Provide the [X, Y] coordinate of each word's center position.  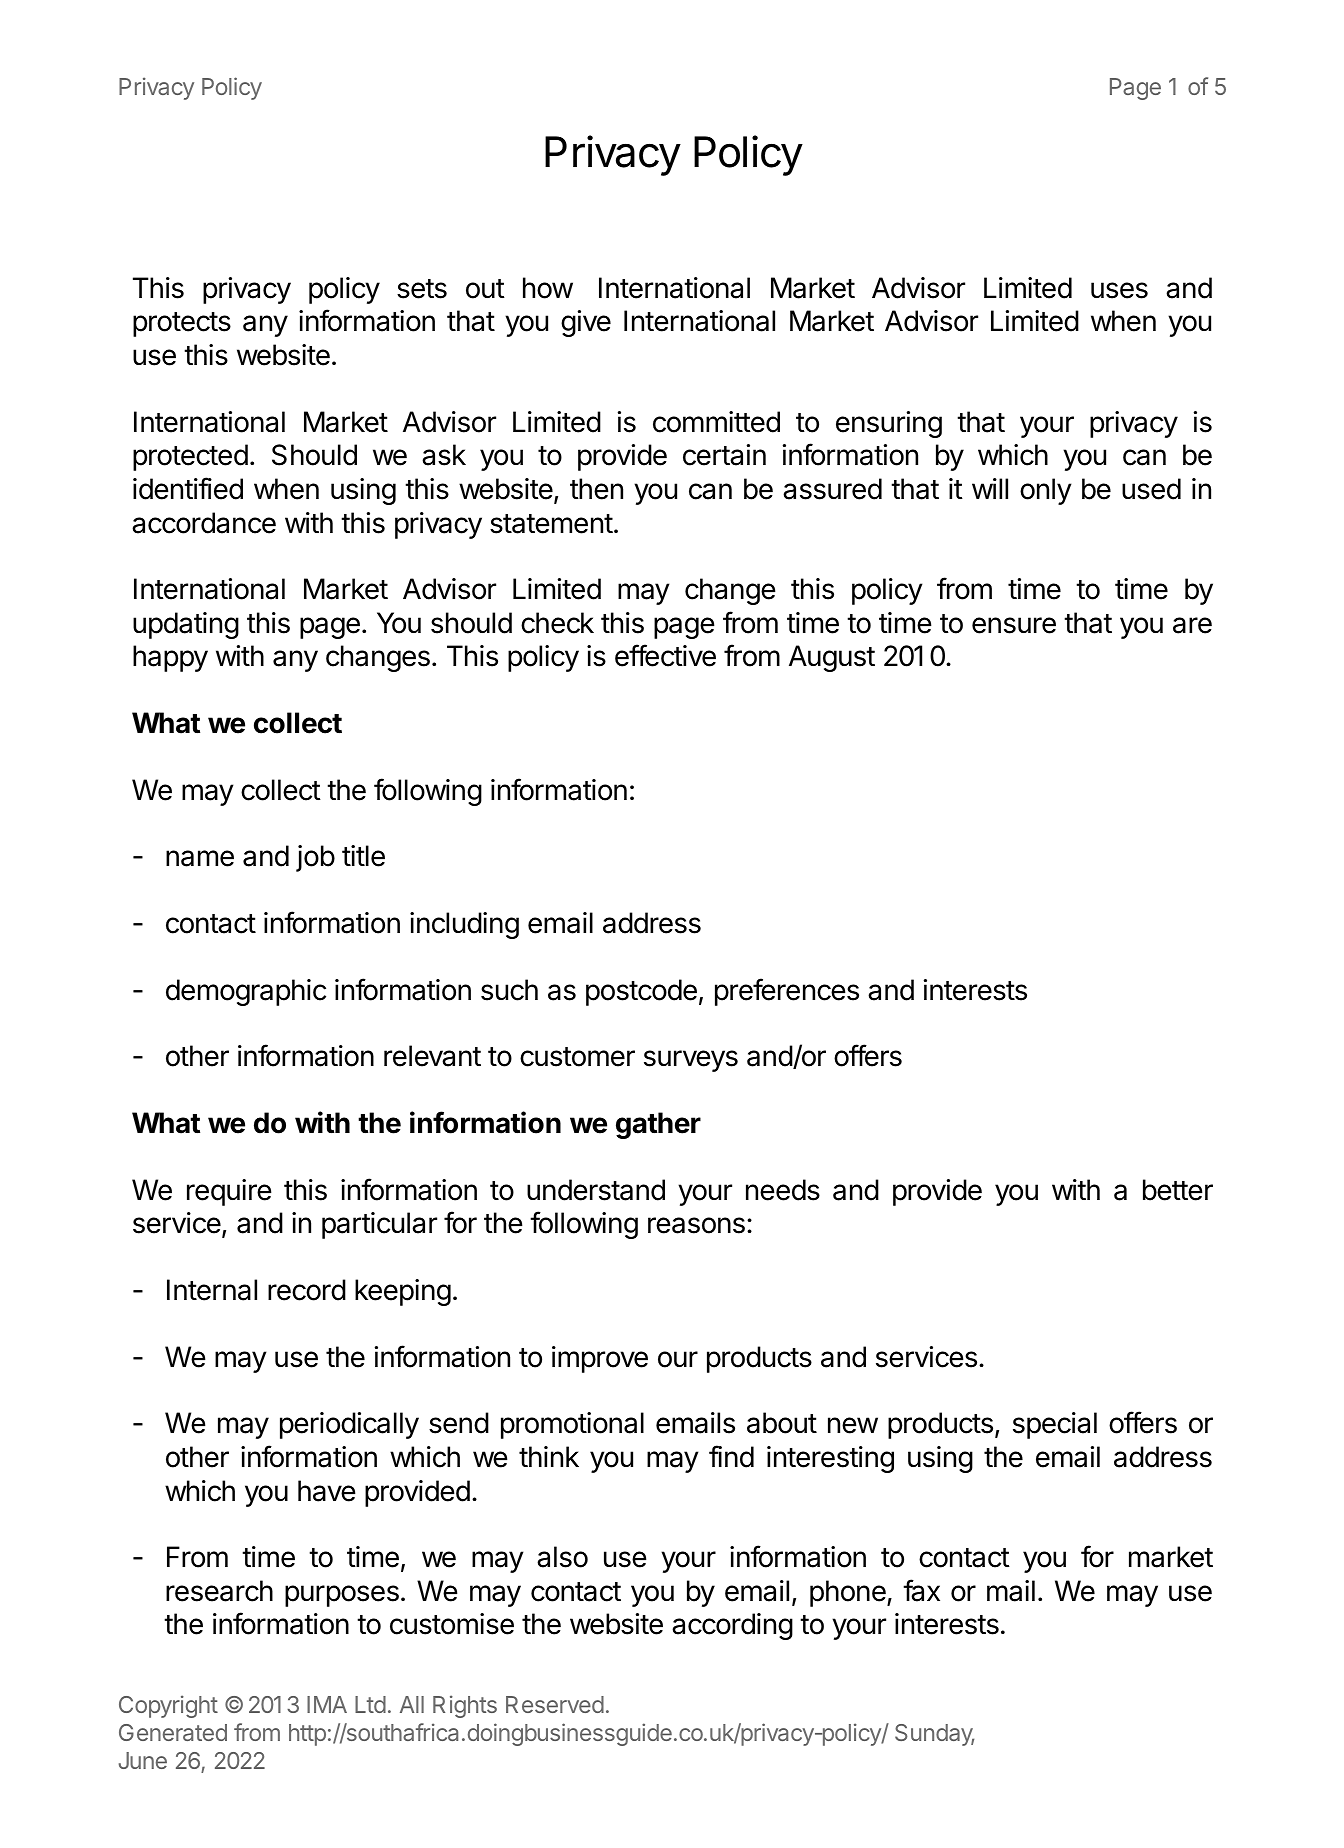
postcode [641, 992]
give [586, 323]
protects [182, 324]
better [1178, 1190]
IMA [327, 1704]
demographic [246, 992]
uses [1119, 290]
